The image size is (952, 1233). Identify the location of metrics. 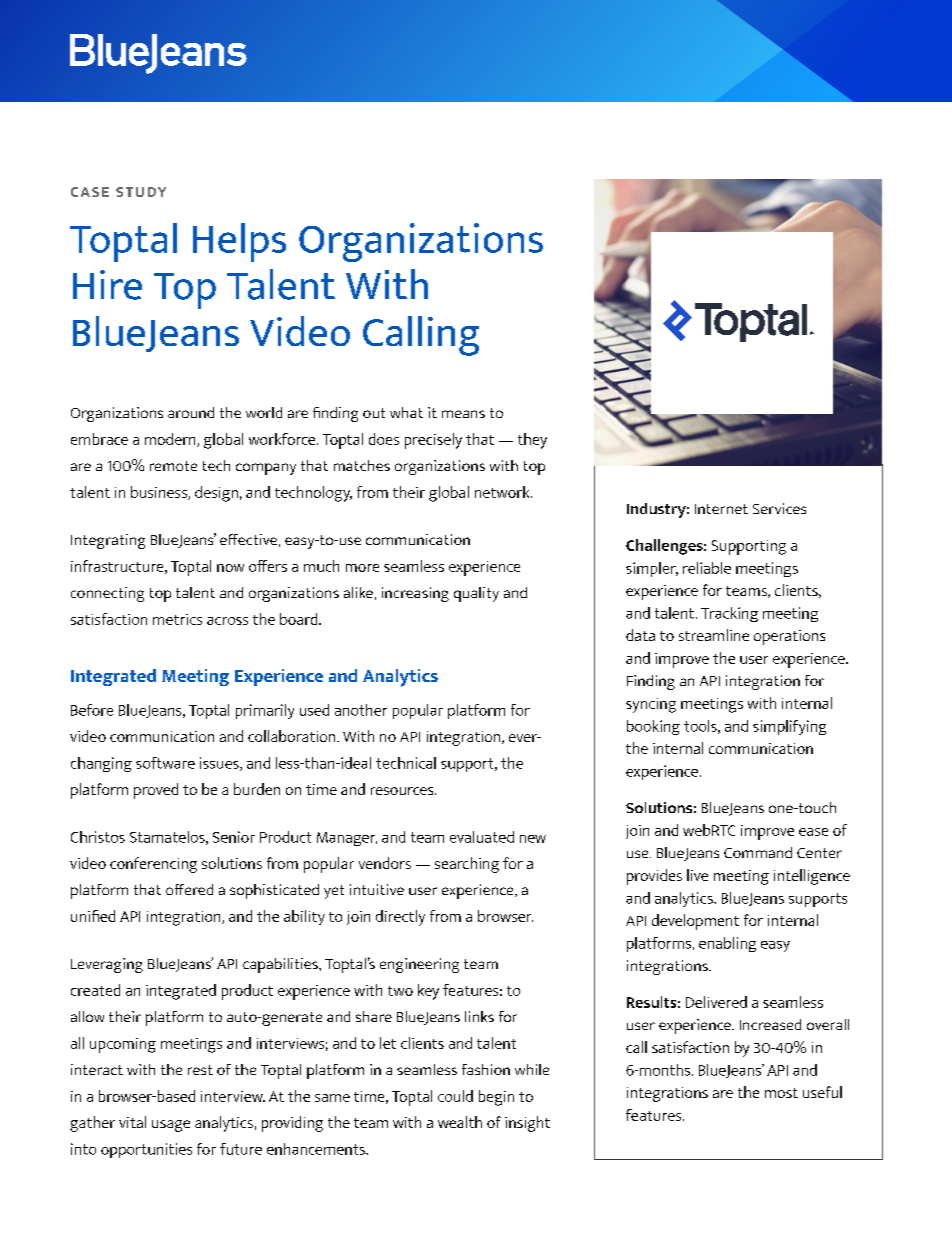
(177, 619).
